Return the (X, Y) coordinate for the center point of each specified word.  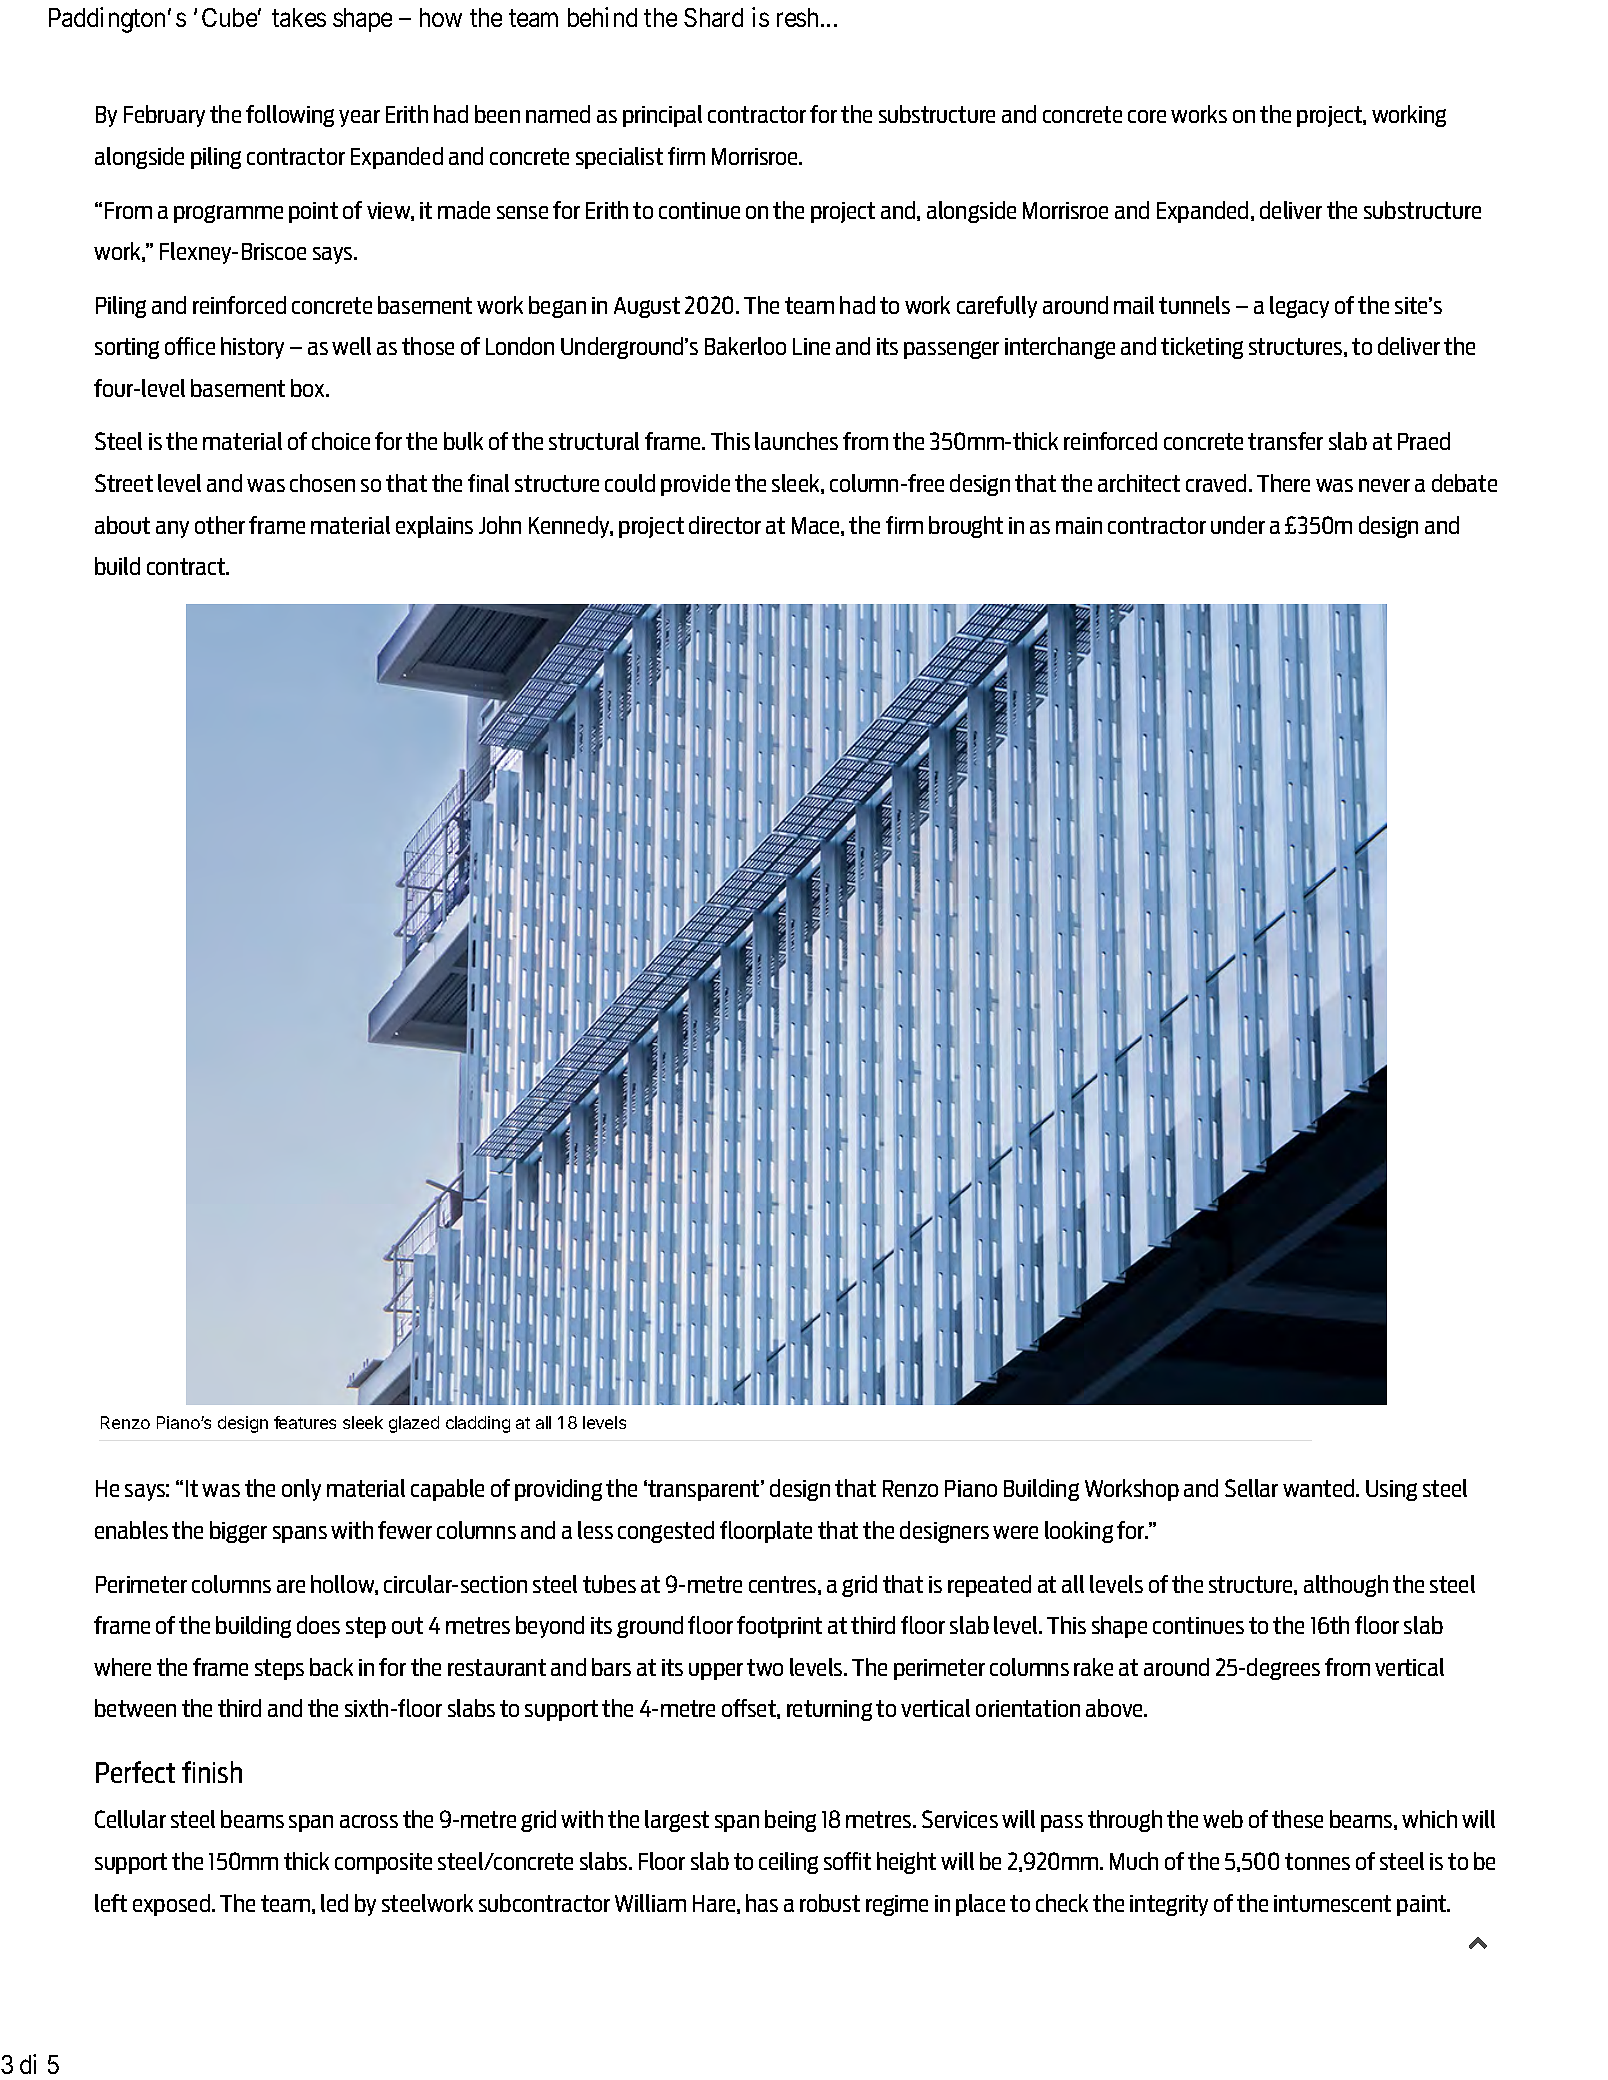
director (725, 525)
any (172, 529)
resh (797, 17)
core (1147, 116)
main (1079, 525)
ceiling (788, 1863)
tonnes (1317, 1861)
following (290, 116)
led (334, 1903)
